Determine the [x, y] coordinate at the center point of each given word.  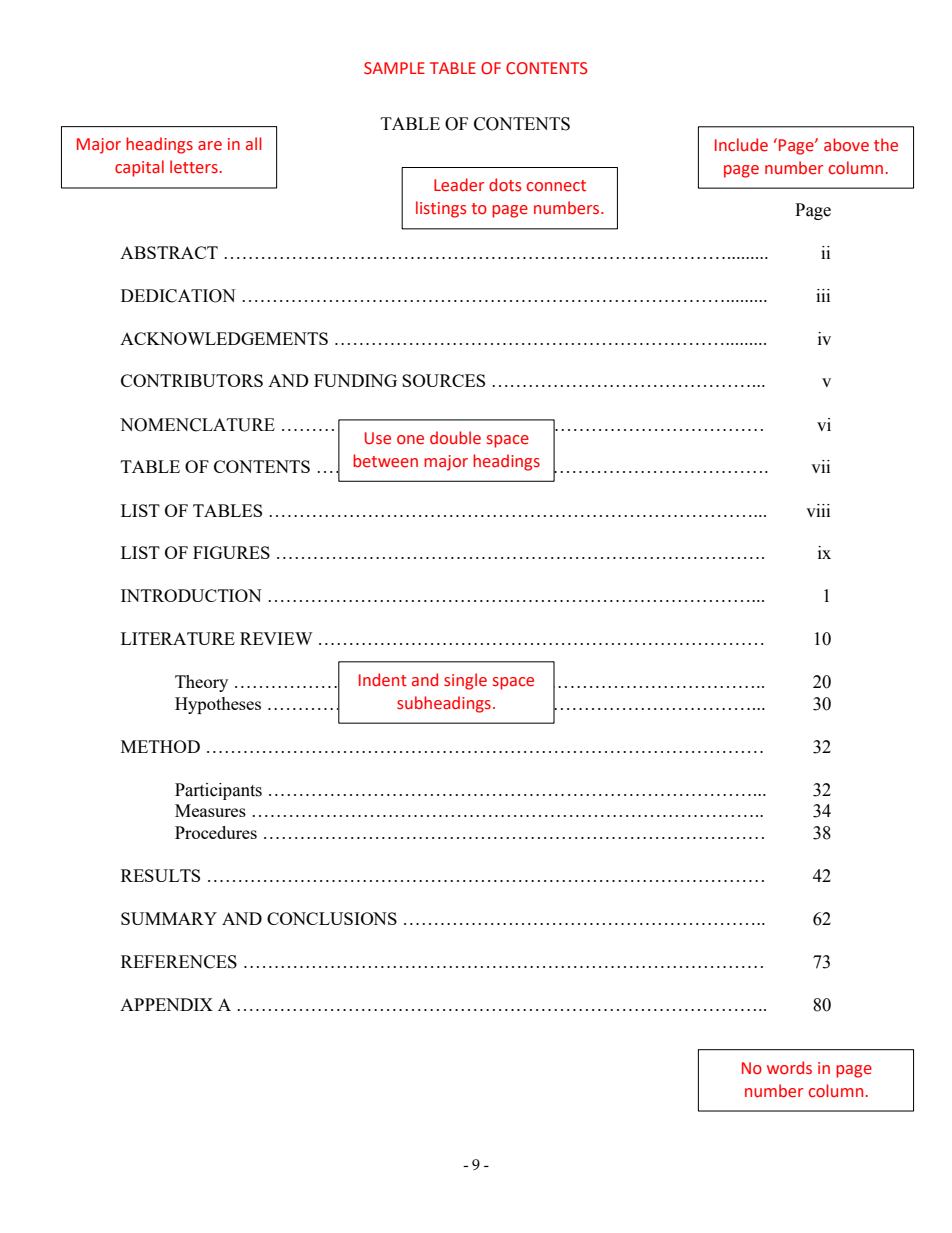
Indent [383, 680]
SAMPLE [394, 68]
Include [741, 145]
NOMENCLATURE [197, 425]
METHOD [160, 746]
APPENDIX [166, 1004]
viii [818, 510]
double [455, 438]
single [465, 681]
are [210, 146]
